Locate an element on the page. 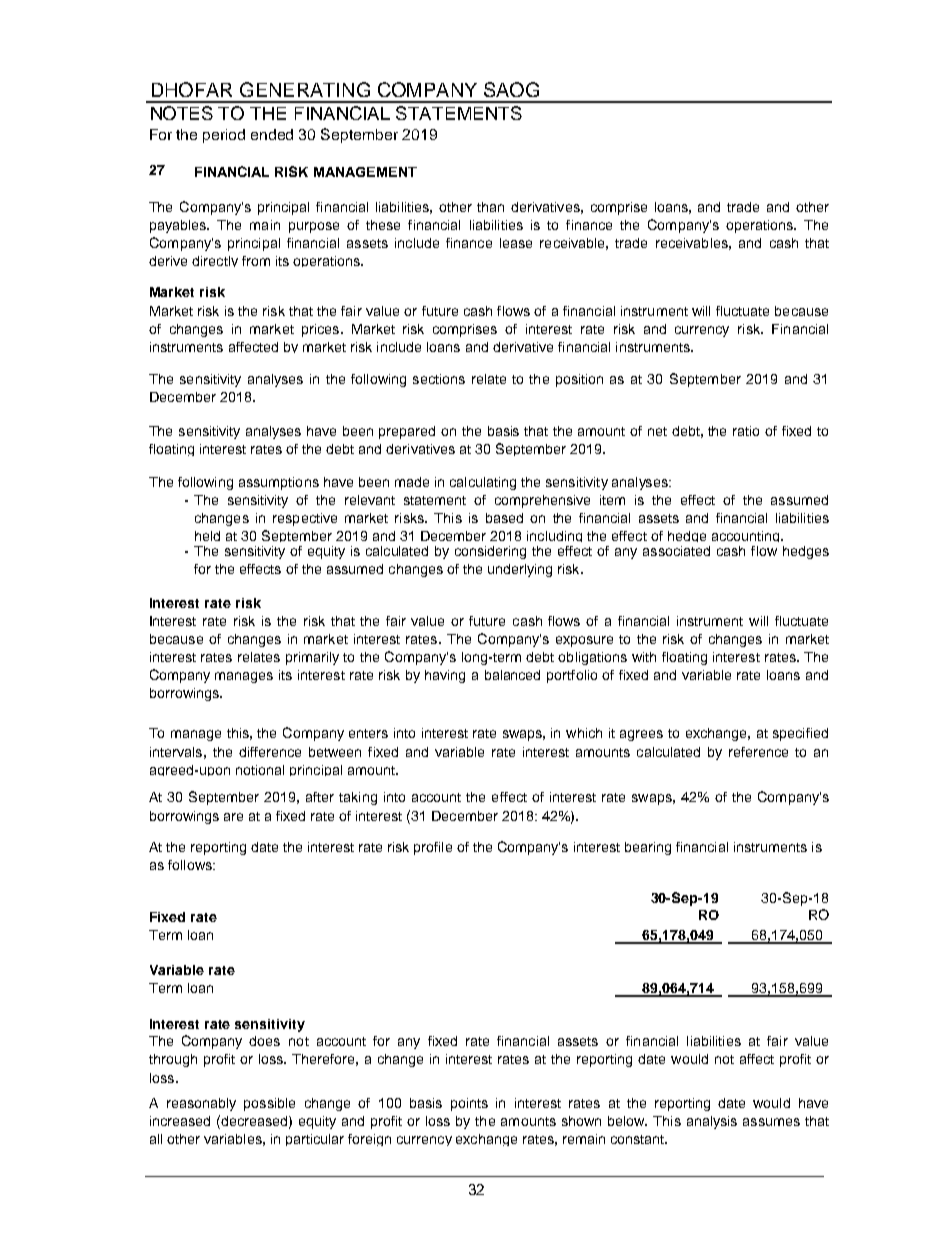 This document has height=1233, width=952. than is located at coordinates (490, 207).
